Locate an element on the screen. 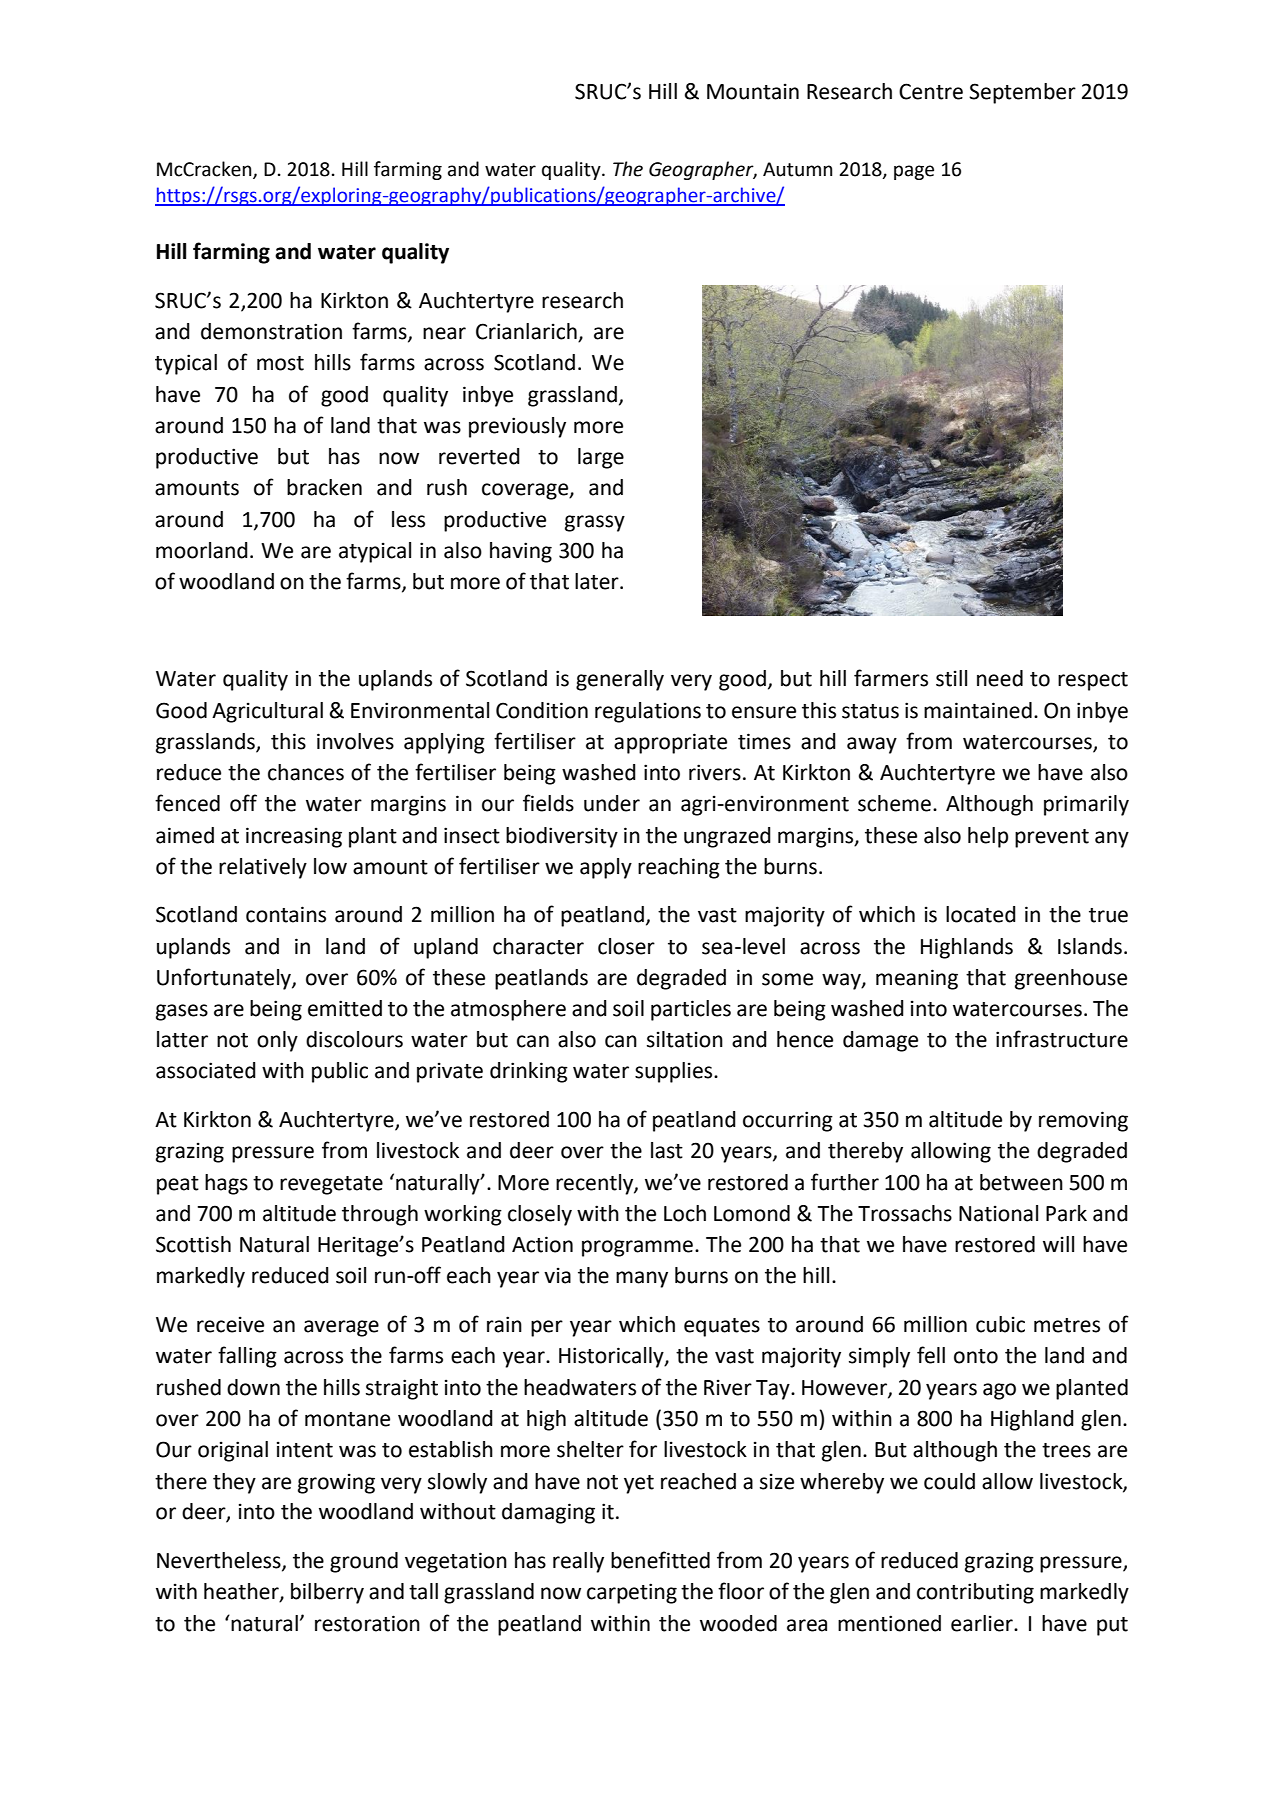 The height and width of the screenshot is (1816, 1284). help is located at coordinates (988, 837).
